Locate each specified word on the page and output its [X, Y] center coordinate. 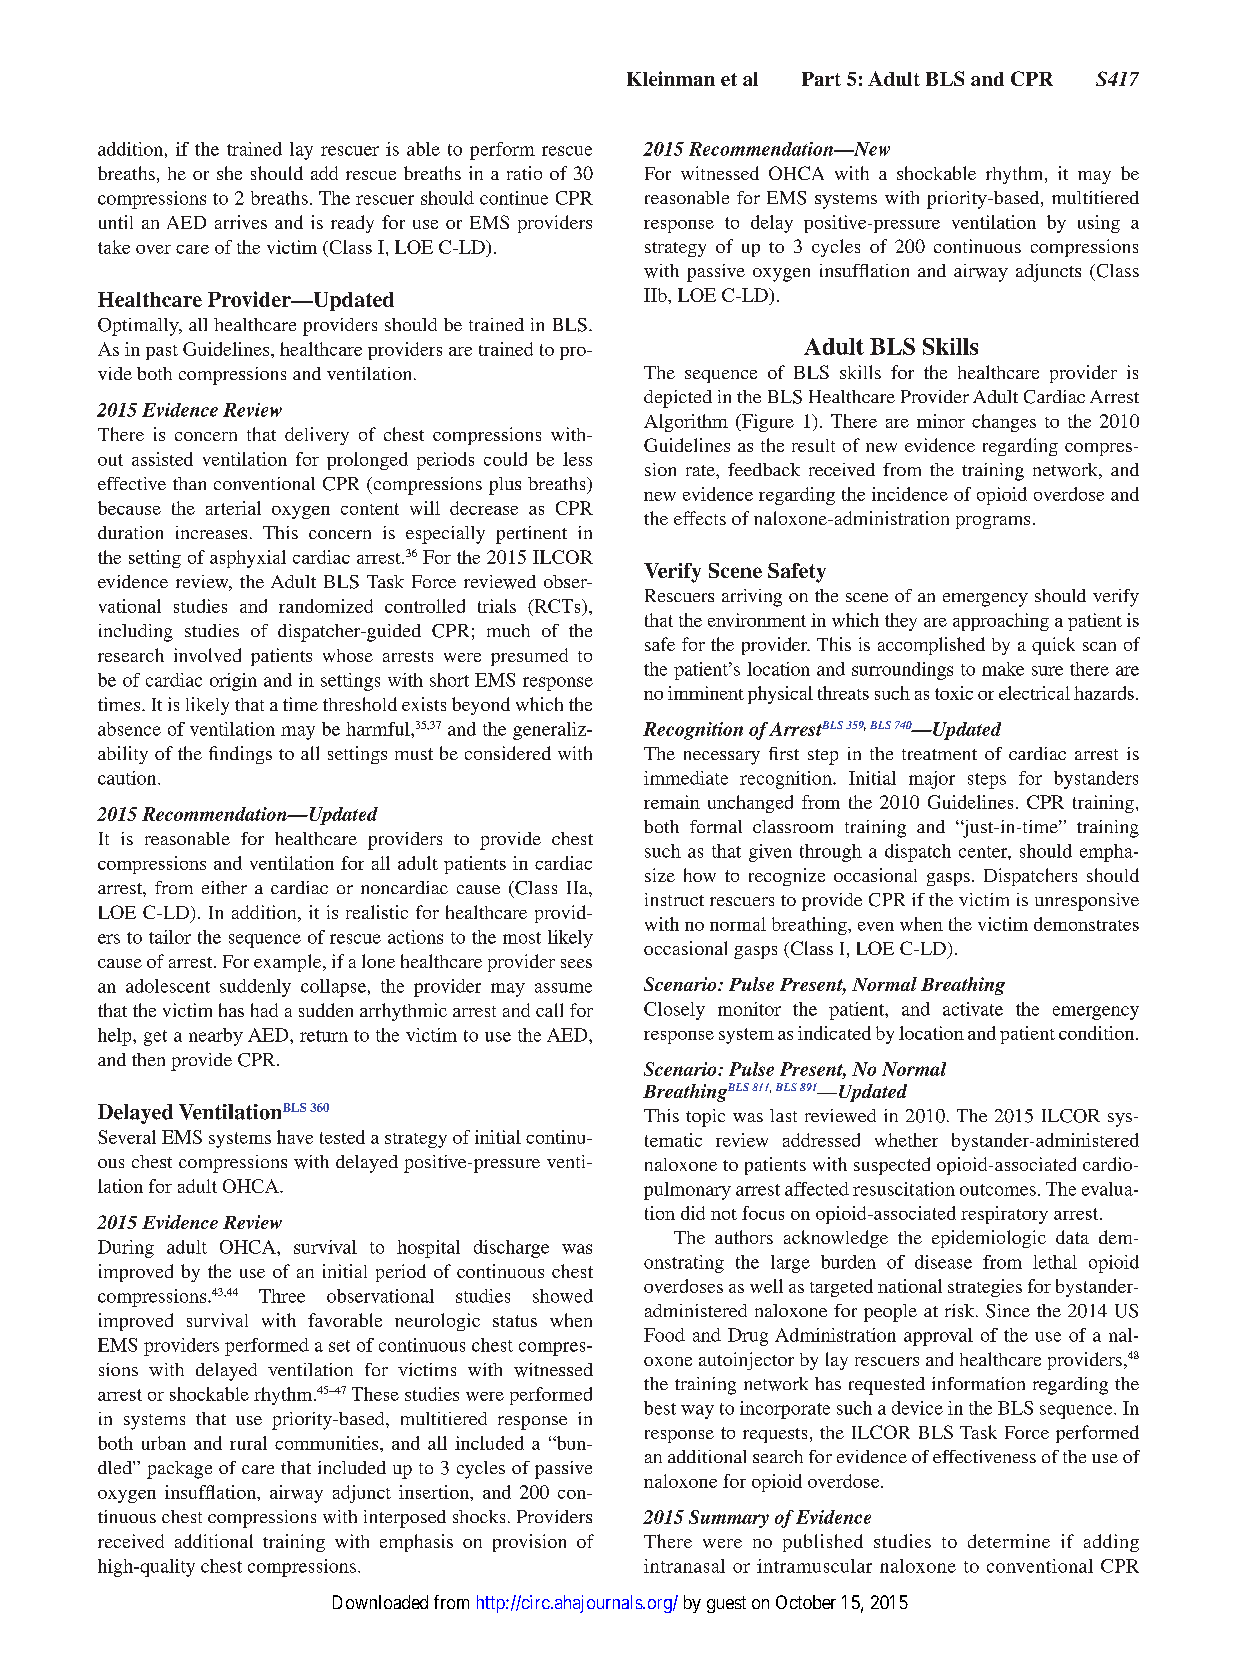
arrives [241, 222]
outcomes [998, 1190]
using [1099, 224]
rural [248, 1443]
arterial [233, 508]
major [932, 780]
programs [993, 522]
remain [672, 802]
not [724, 1214]
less [577, 459]
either [224, 887]
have [295, 1137]
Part [821, 79]
